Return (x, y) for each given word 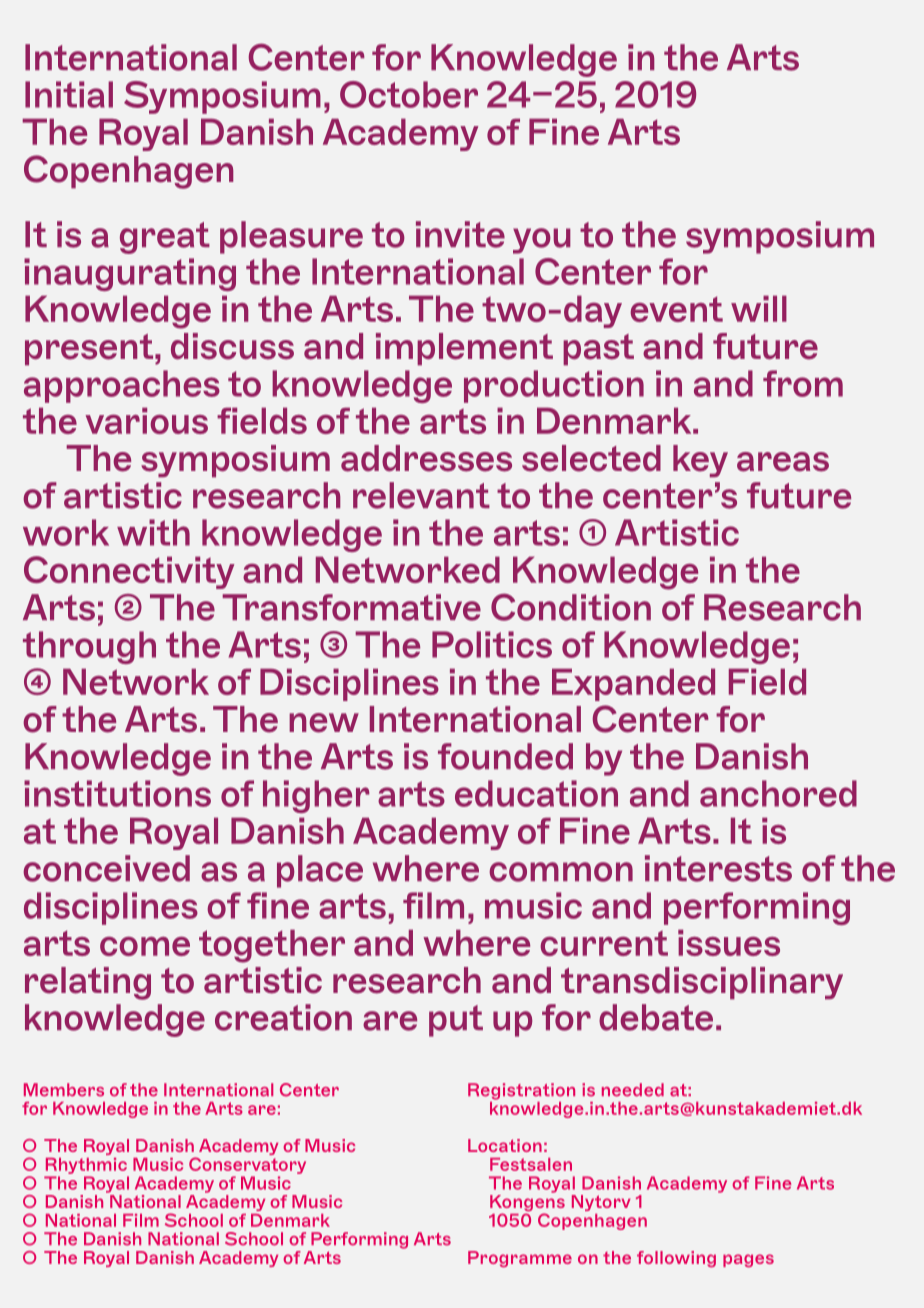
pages (748, 1260)
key (700, 461)
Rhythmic (86, 1166)
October (409, 94)
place (320, 871)
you (542, 241)
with (153, 532)
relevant (421, 495)
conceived (106, 868)
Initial (69, 94)
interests (718, 868)
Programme (520, 1259)
